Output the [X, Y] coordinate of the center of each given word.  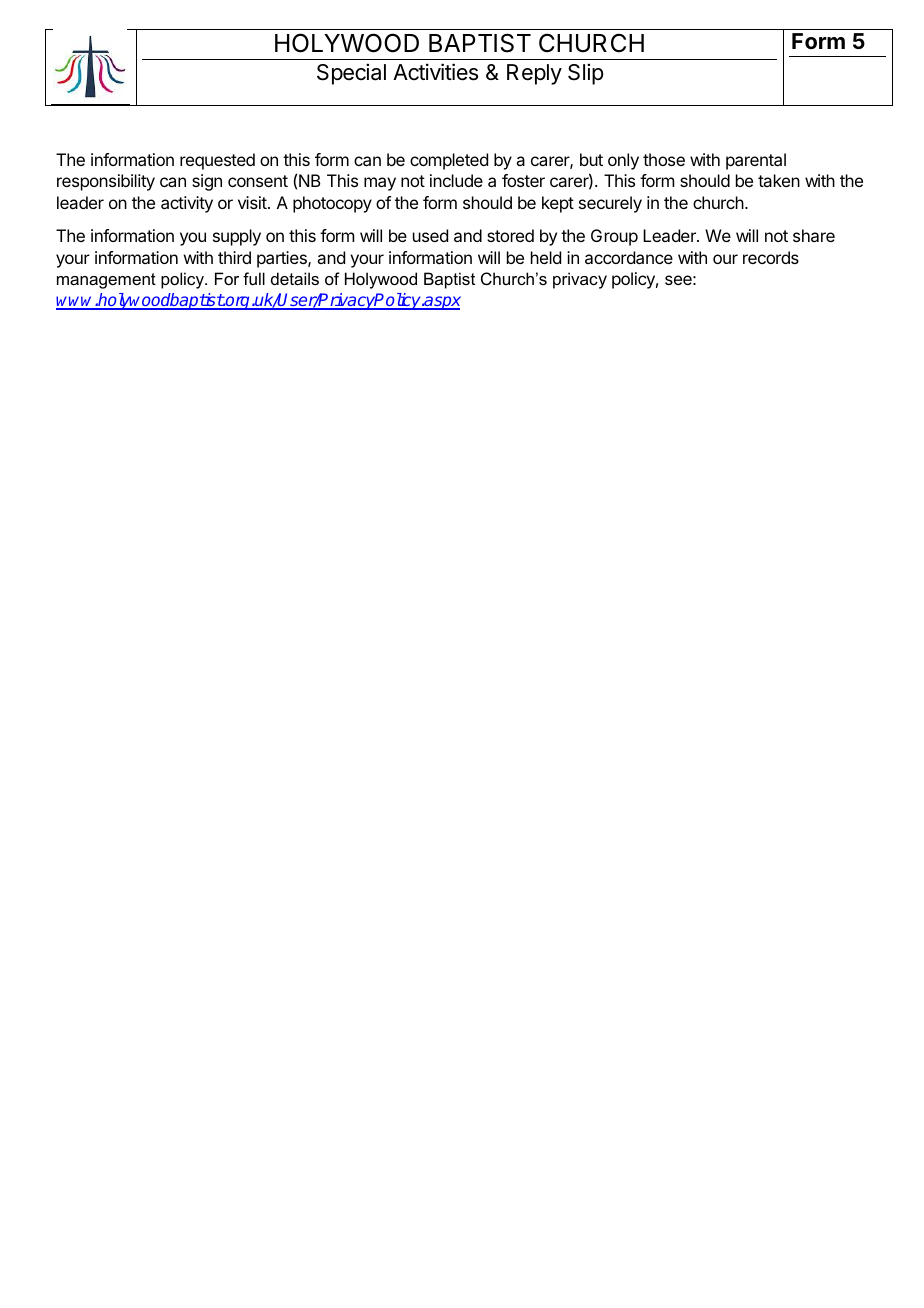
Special [351, 74]
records [771, 257]
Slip [585, 74]
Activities [435, 72]
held [546, 257]
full [254, 278]
